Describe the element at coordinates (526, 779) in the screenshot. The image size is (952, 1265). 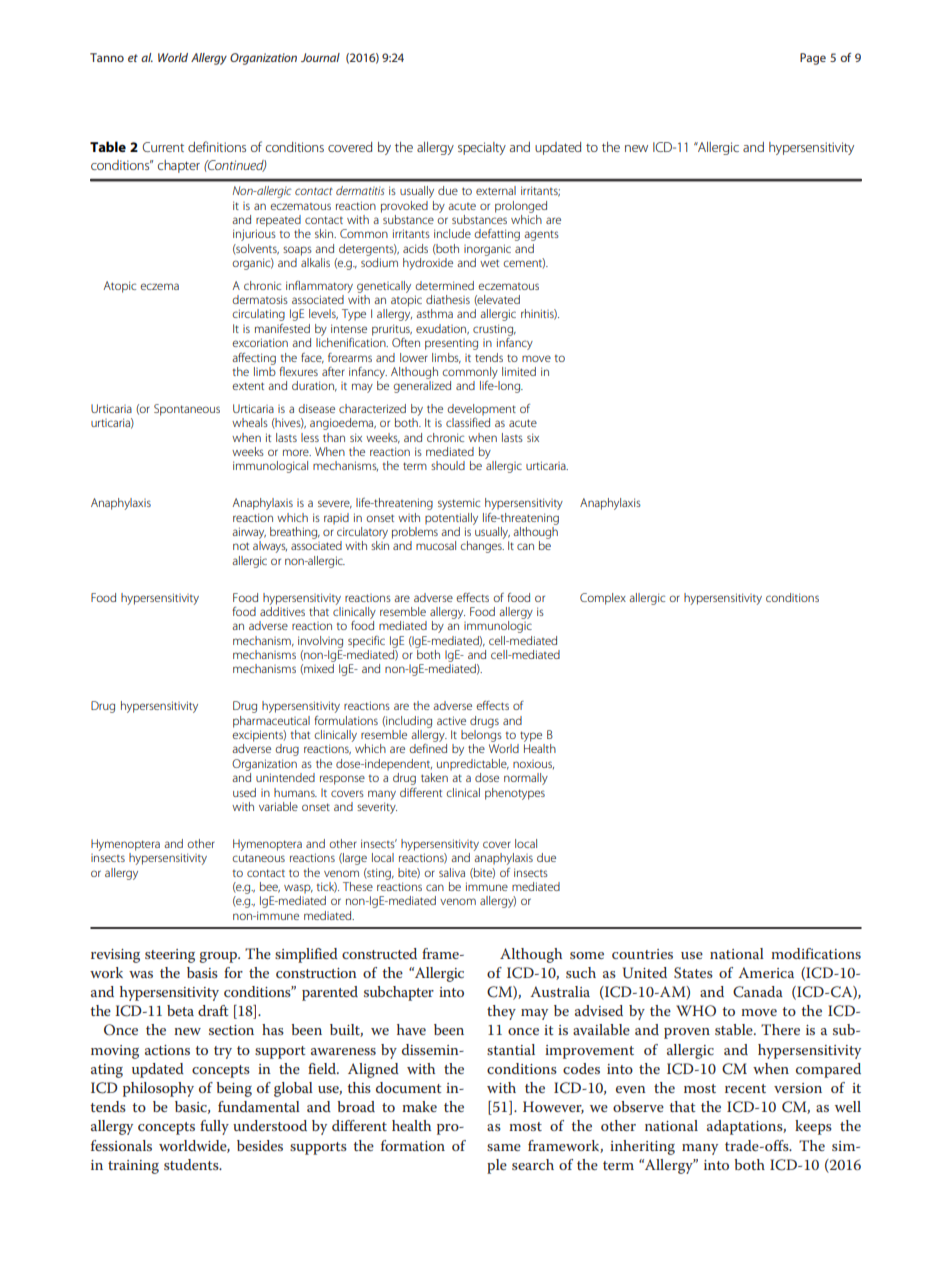
I see `normally` at that location.
